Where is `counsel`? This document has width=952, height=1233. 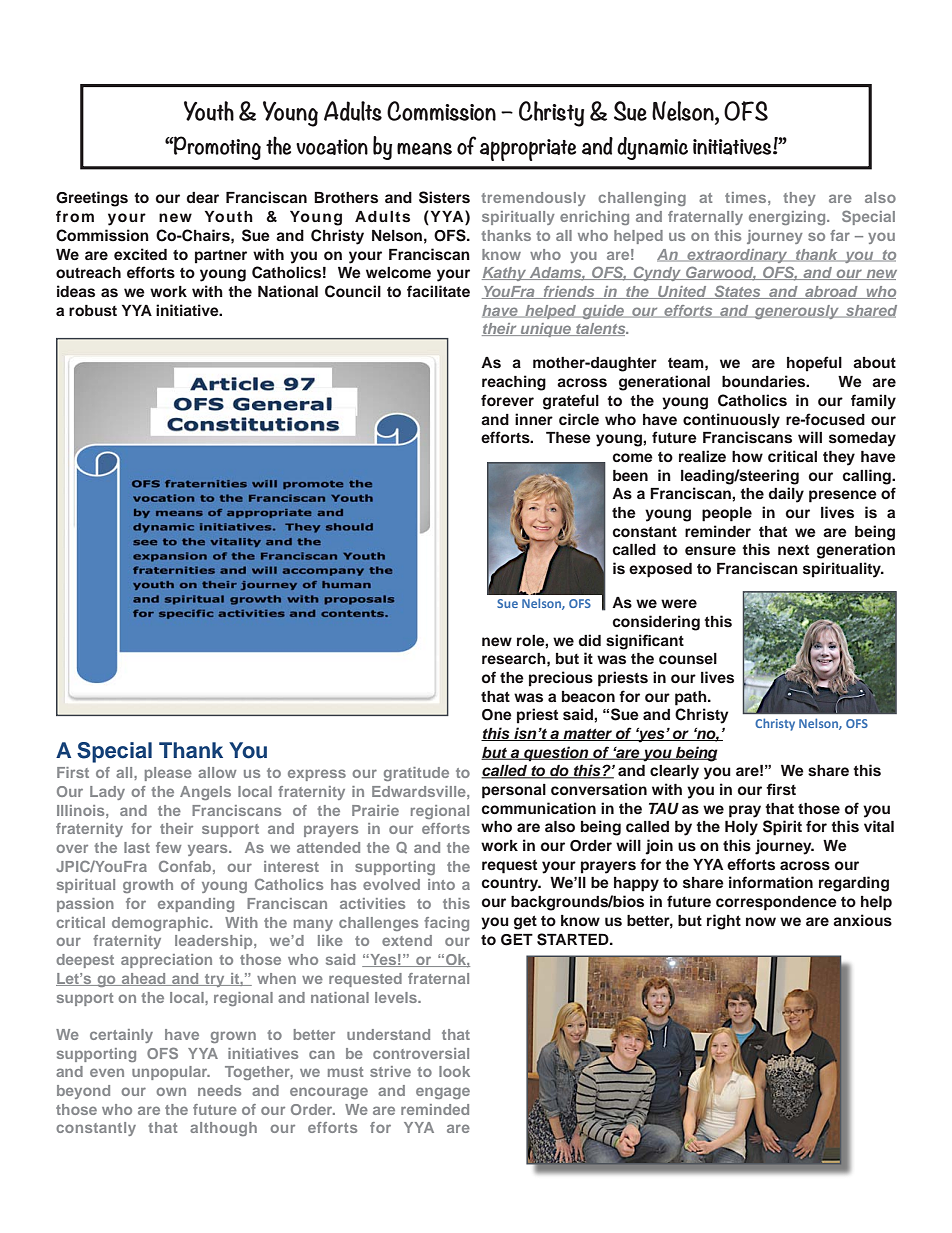 counsel is located at coordinates (688, 659).
